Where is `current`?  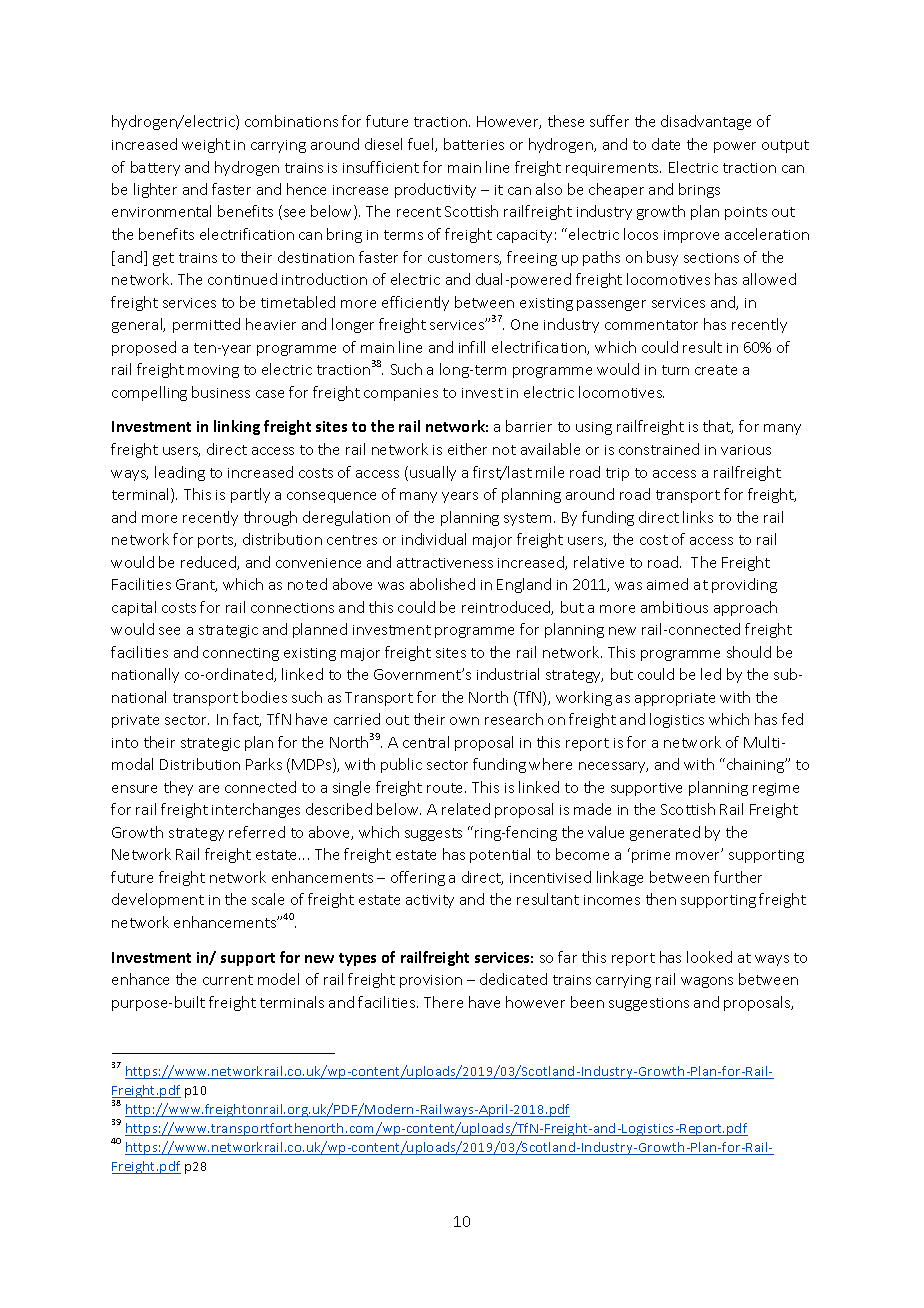 current is located at coordinates (228, 980).
